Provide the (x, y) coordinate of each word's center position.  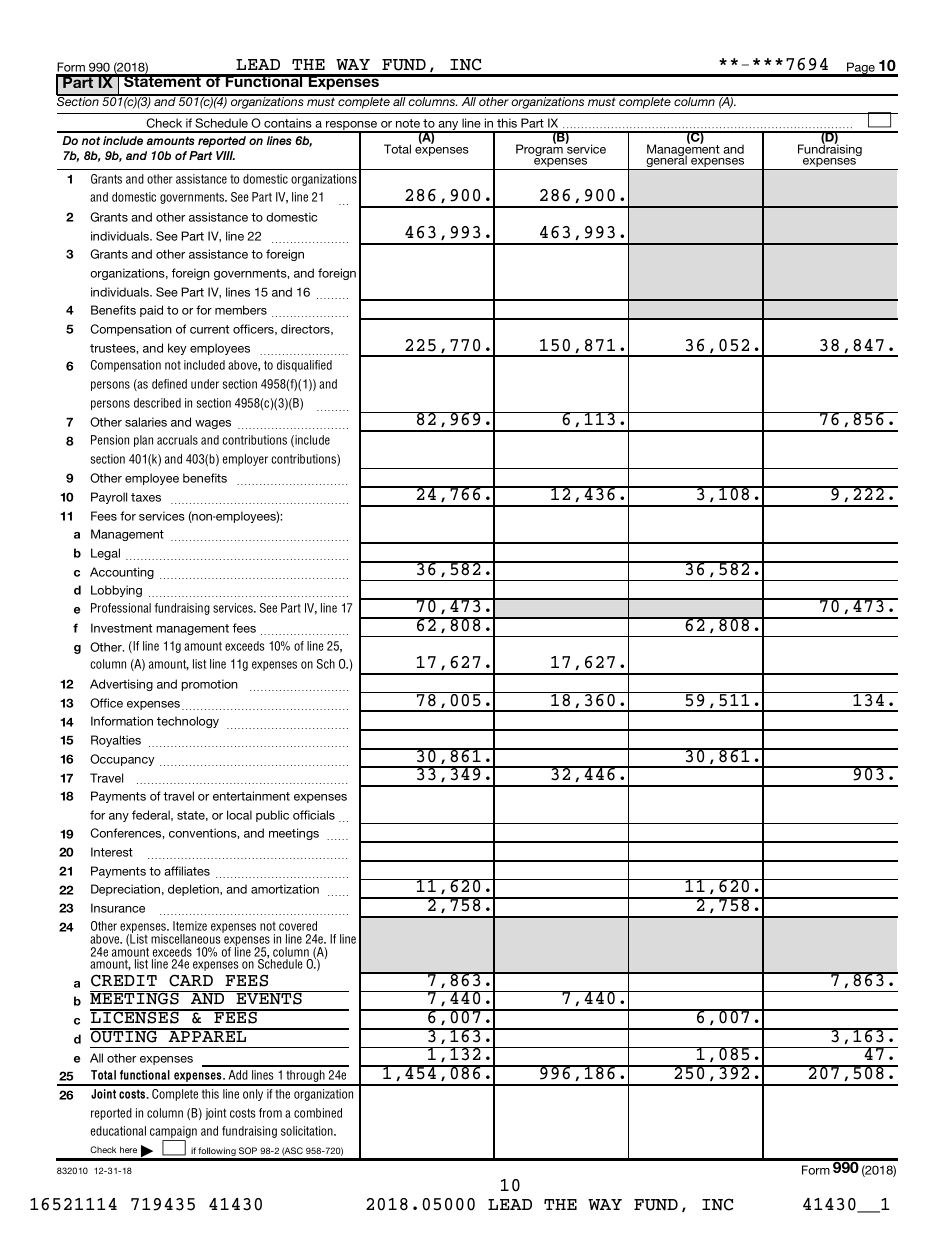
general (666, 162)
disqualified (304, 366)
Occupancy (122, 760)
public (272, 816)
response (352, 127)
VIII (225, 155)
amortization (285, 889)
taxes (146, 497)
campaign (173, 1133)
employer (245, 460)
